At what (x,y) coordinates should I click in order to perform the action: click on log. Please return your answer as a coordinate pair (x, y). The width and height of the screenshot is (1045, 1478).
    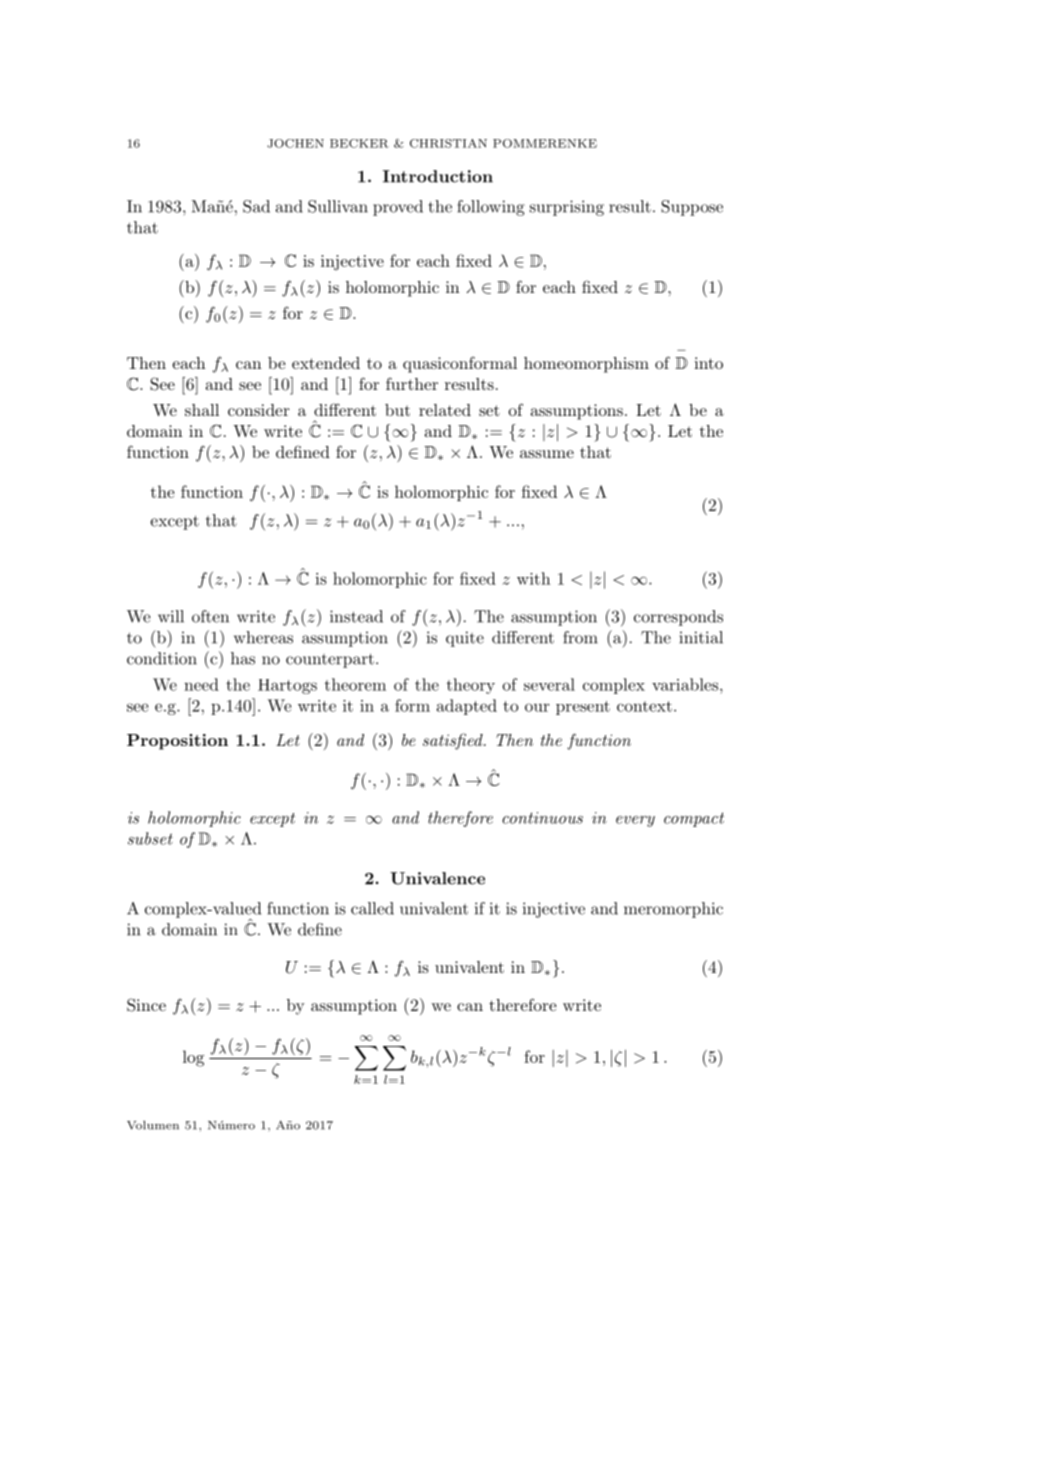
    Looking at the image, I should click on (193, 1058).
